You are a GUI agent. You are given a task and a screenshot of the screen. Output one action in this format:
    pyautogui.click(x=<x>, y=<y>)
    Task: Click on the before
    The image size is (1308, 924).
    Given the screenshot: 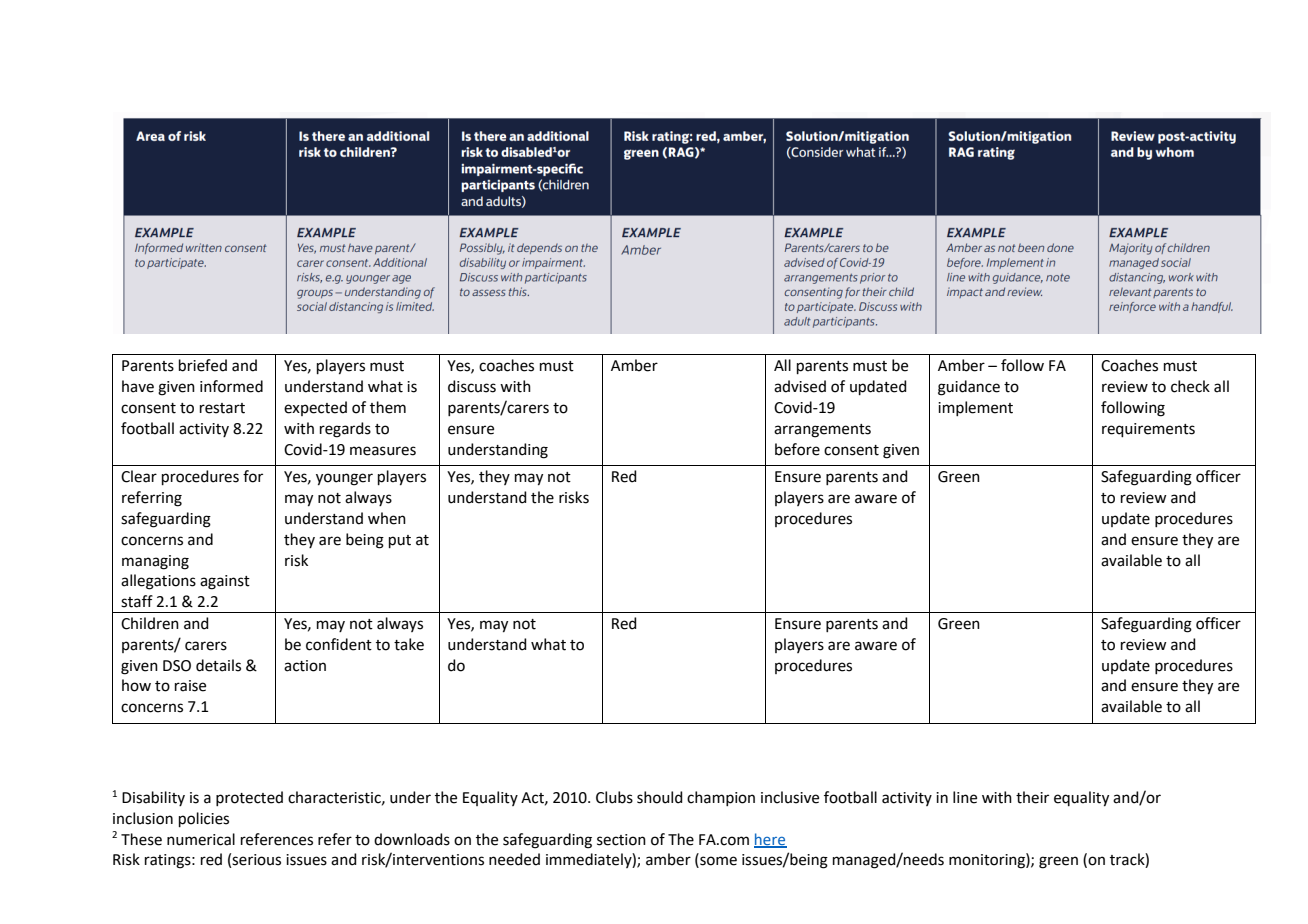 What is the action you would take?
    pyautogui.click(x=797, y=449)
